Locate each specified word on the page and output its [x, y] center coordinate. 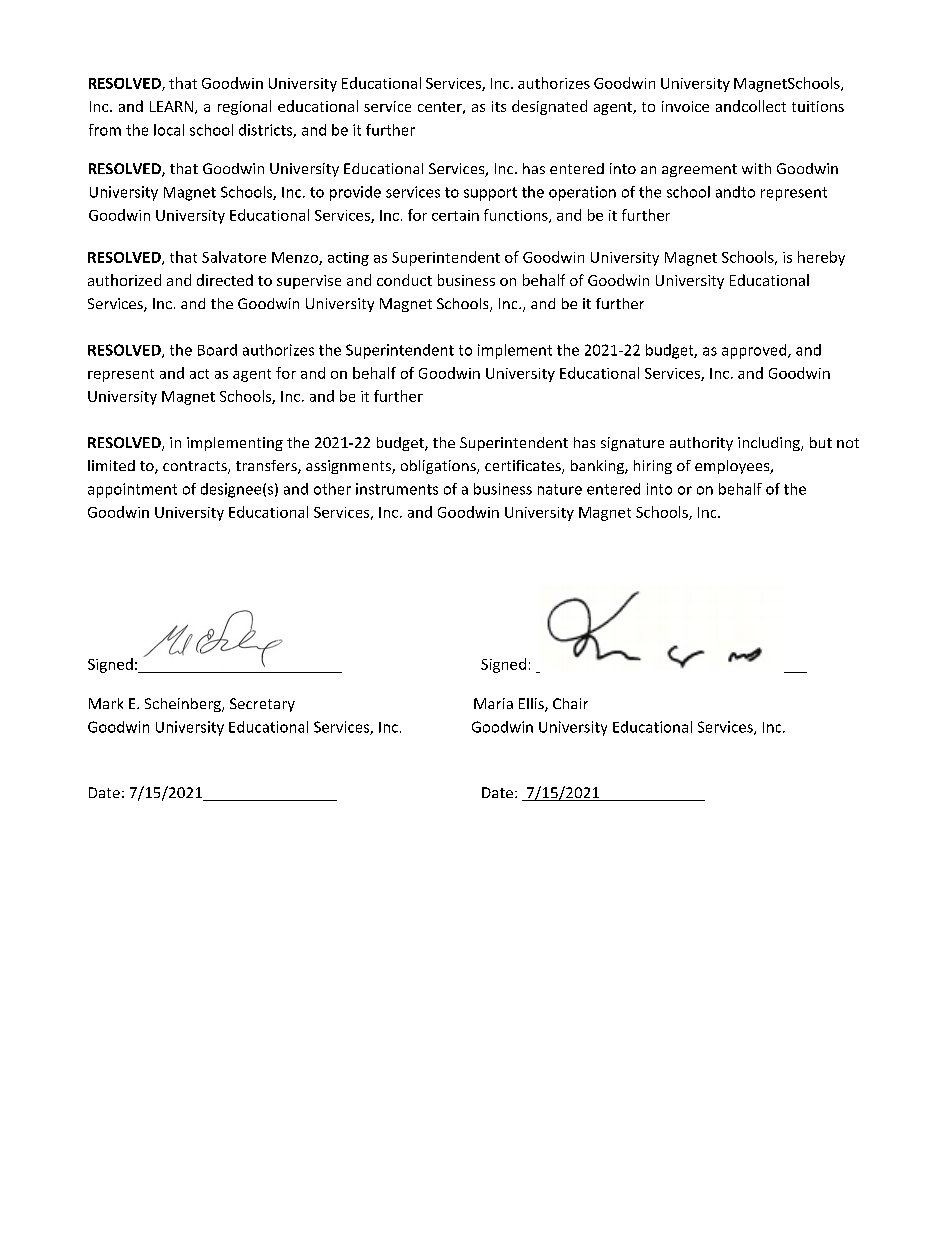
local [169, 130]
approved [755, 351]
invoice [685, 106]
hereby [821, 258]
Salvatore [234, 257]
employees [733, 467]
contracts [196, 467]
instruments [397, 489]
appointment [132, 490]
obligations [439, 467]
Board [217, 350]
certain [455, 215]
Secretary [262, 705]
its [499, 106]
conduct [404, 280]
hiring [653, 467]
